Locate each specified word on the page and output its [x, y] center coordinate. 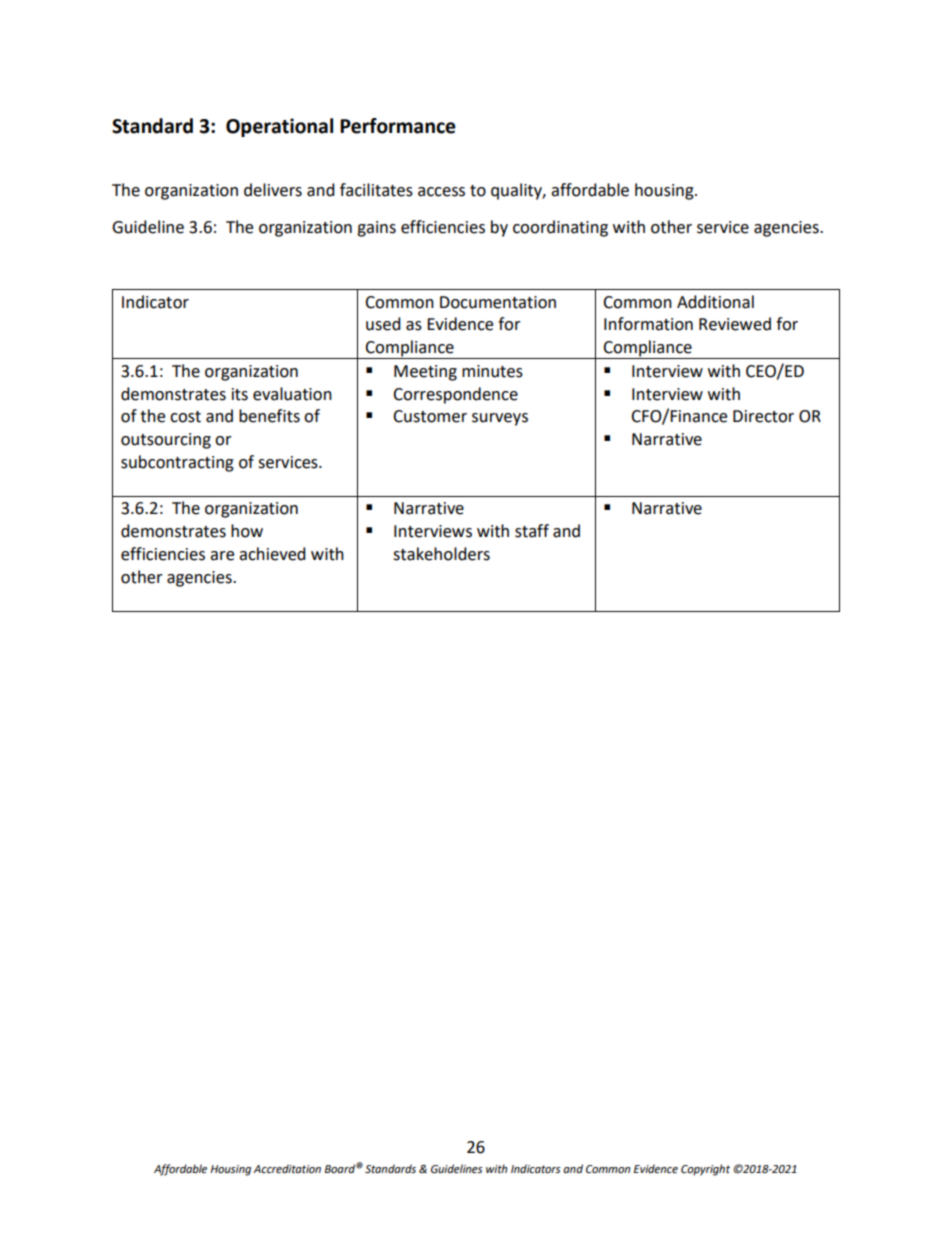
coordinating [560, 228]
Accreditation [287, 1169]
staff [532, 531]
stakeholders [441, 554]
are [222, 556]
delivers [273, 190]
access [441, 192]
